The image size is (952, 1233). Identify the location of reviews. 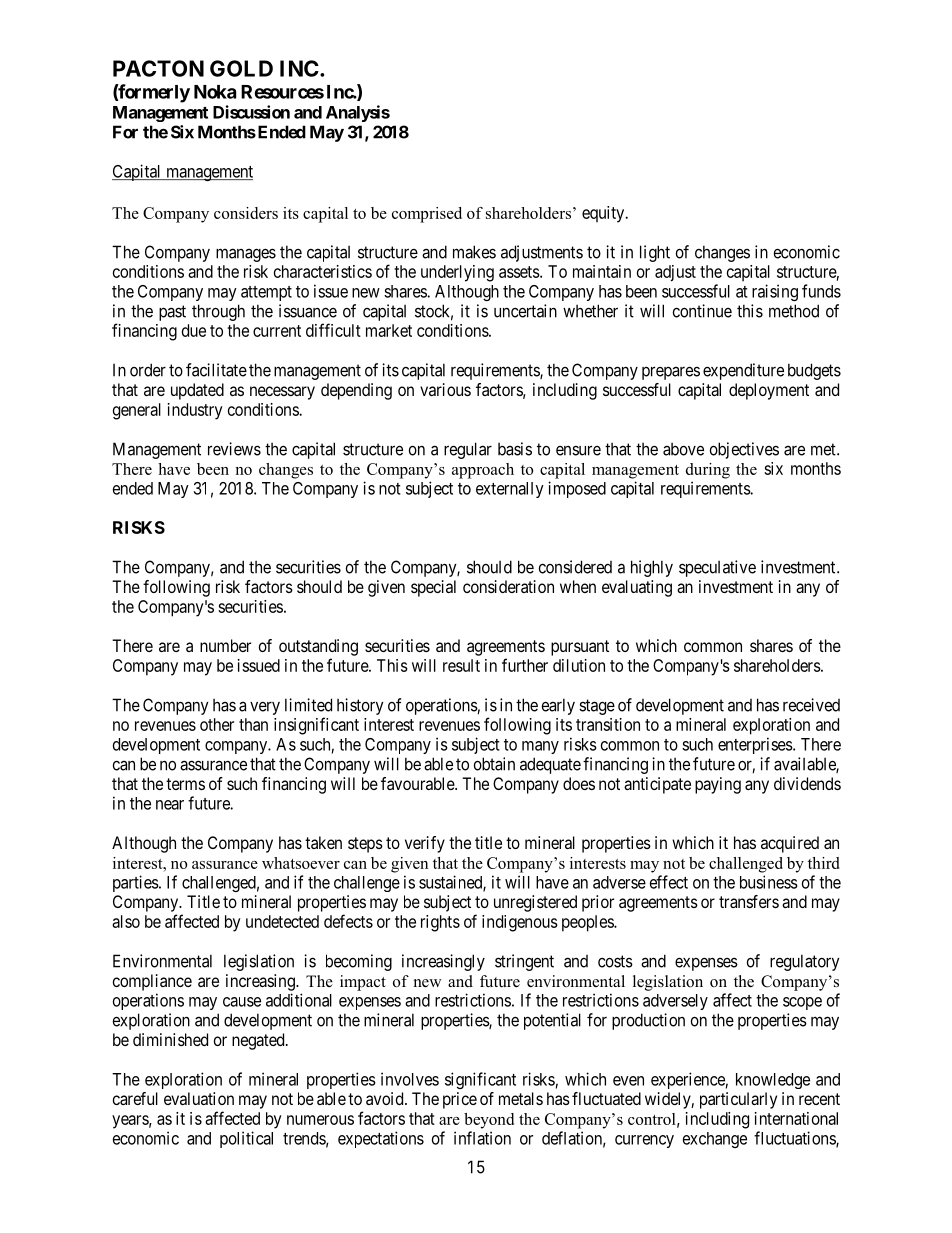
(234, 449).
